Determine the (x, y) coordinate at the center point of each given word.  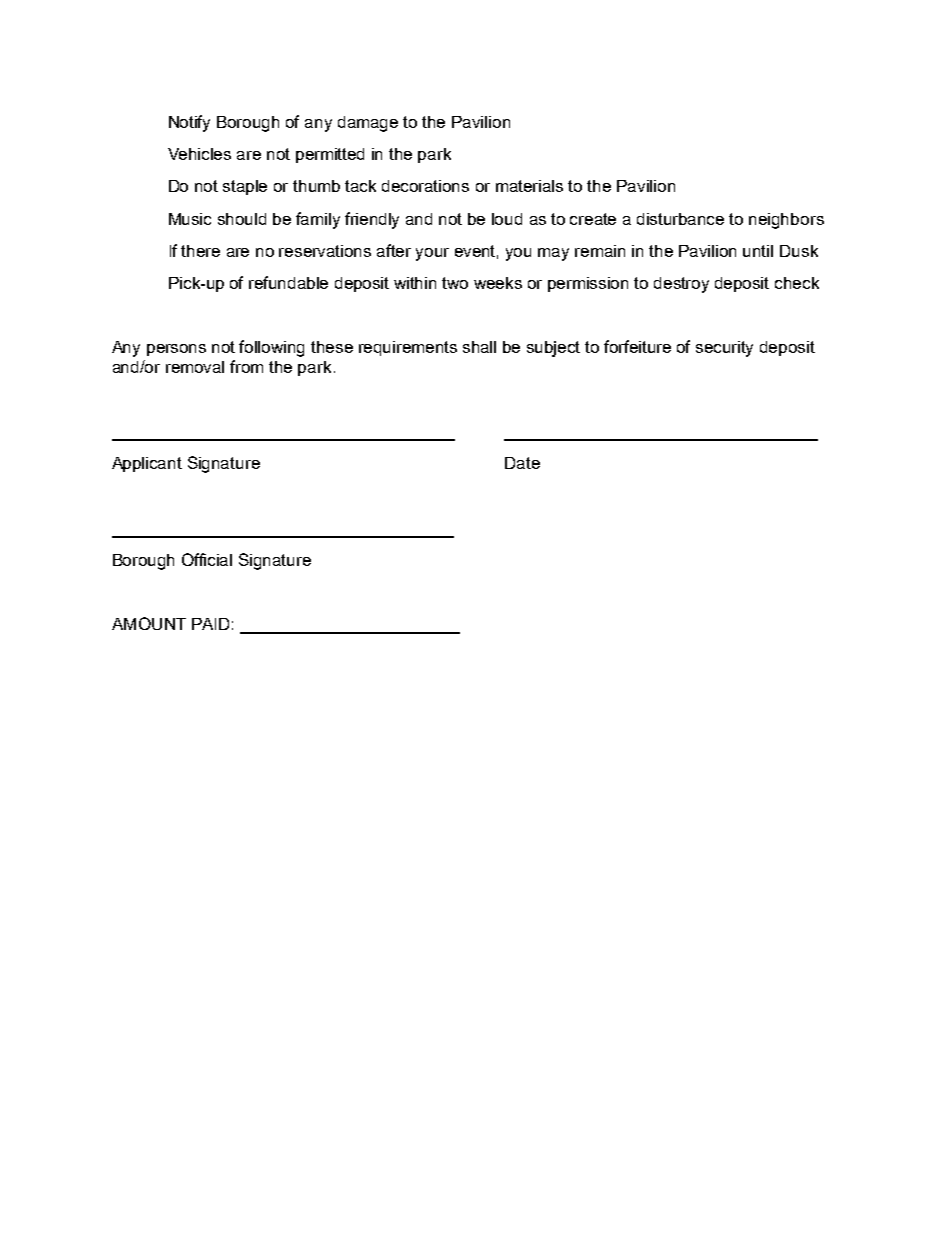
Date (522, 463)
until (758, 251)
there (200, 251)
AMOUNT (149, 623)
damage (368, 124)
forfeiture (637, 346)
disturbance (680, 219)
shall (479, 347)
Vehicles (199, 154)
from (246, 366)
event (476, 252)
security (724, 349)
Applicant (147, 464)
